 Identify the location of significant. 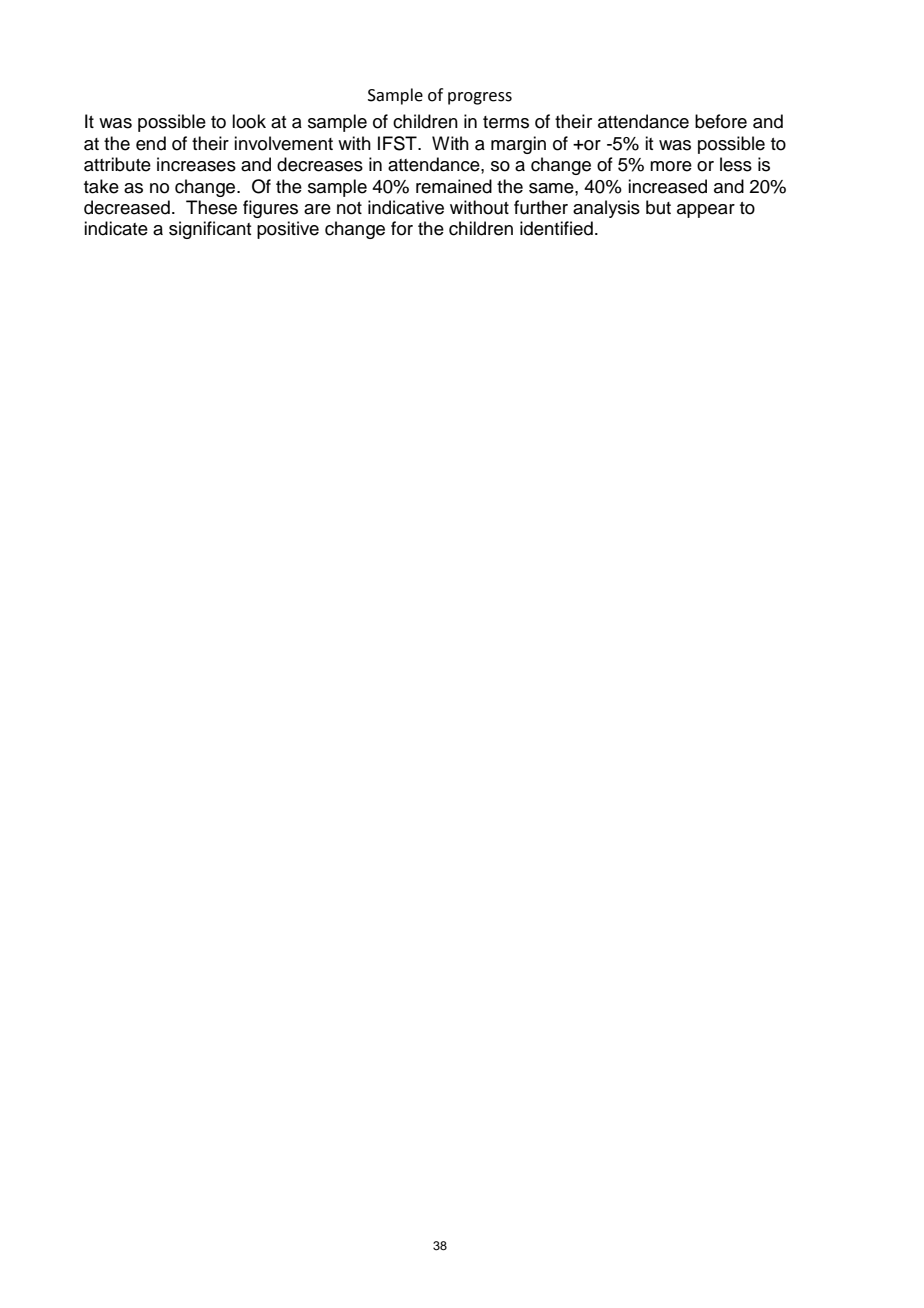
(210, 230).
